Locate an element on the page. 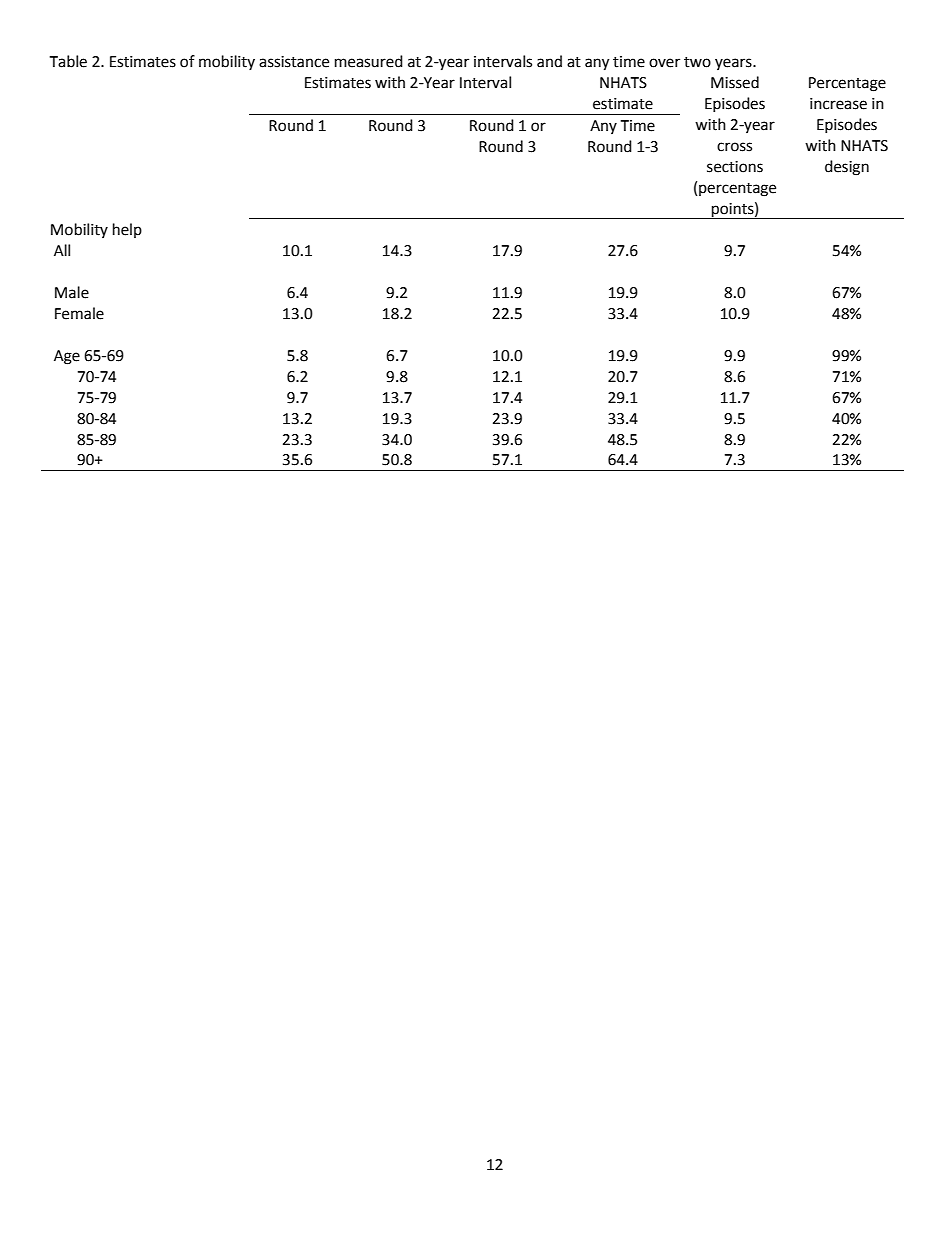  Table is located at coordinates (68, 61).
